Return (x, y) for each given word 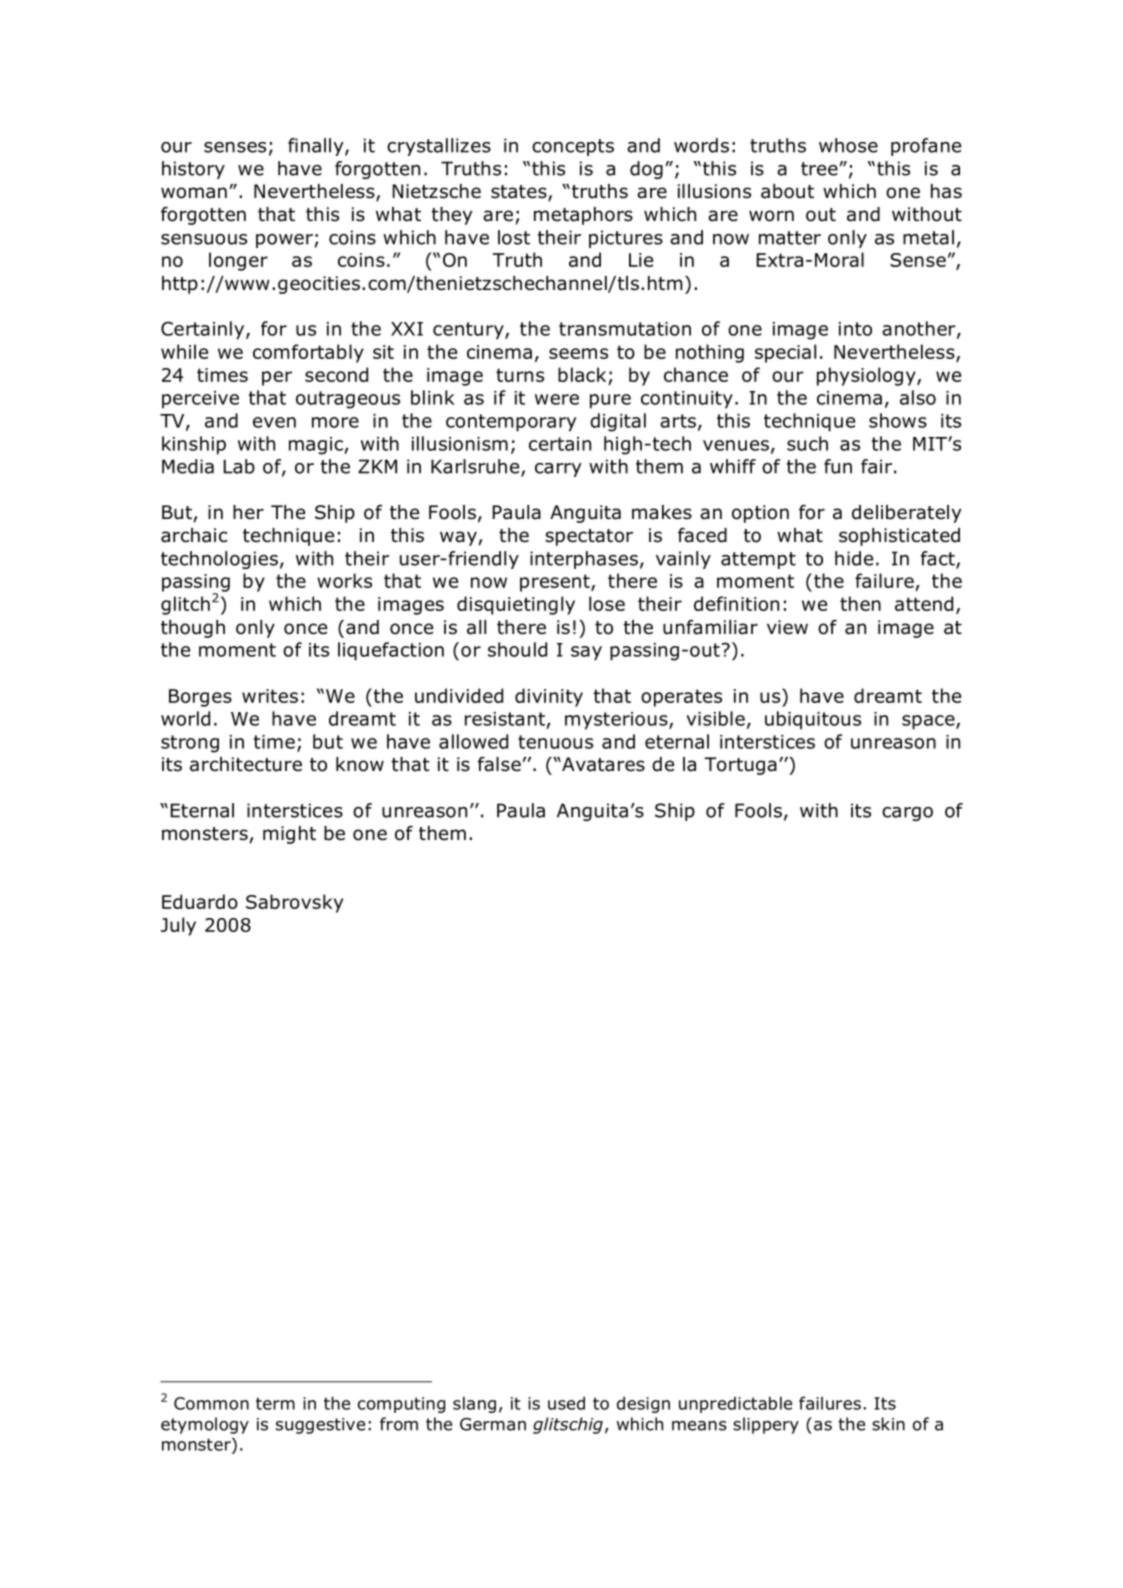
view (787, 627)
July (178, 926)
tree (819, 169)
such (807, 443)
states (520, 193)
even (274, 422)
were (557, 399)
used (566, 1403)
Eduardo (200, 901)
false (499, 764)
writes (270, 696)
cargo (907, 814)
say (586, 653)
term (275, 1403)
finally (317, 147)
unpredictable (735, 1404)
